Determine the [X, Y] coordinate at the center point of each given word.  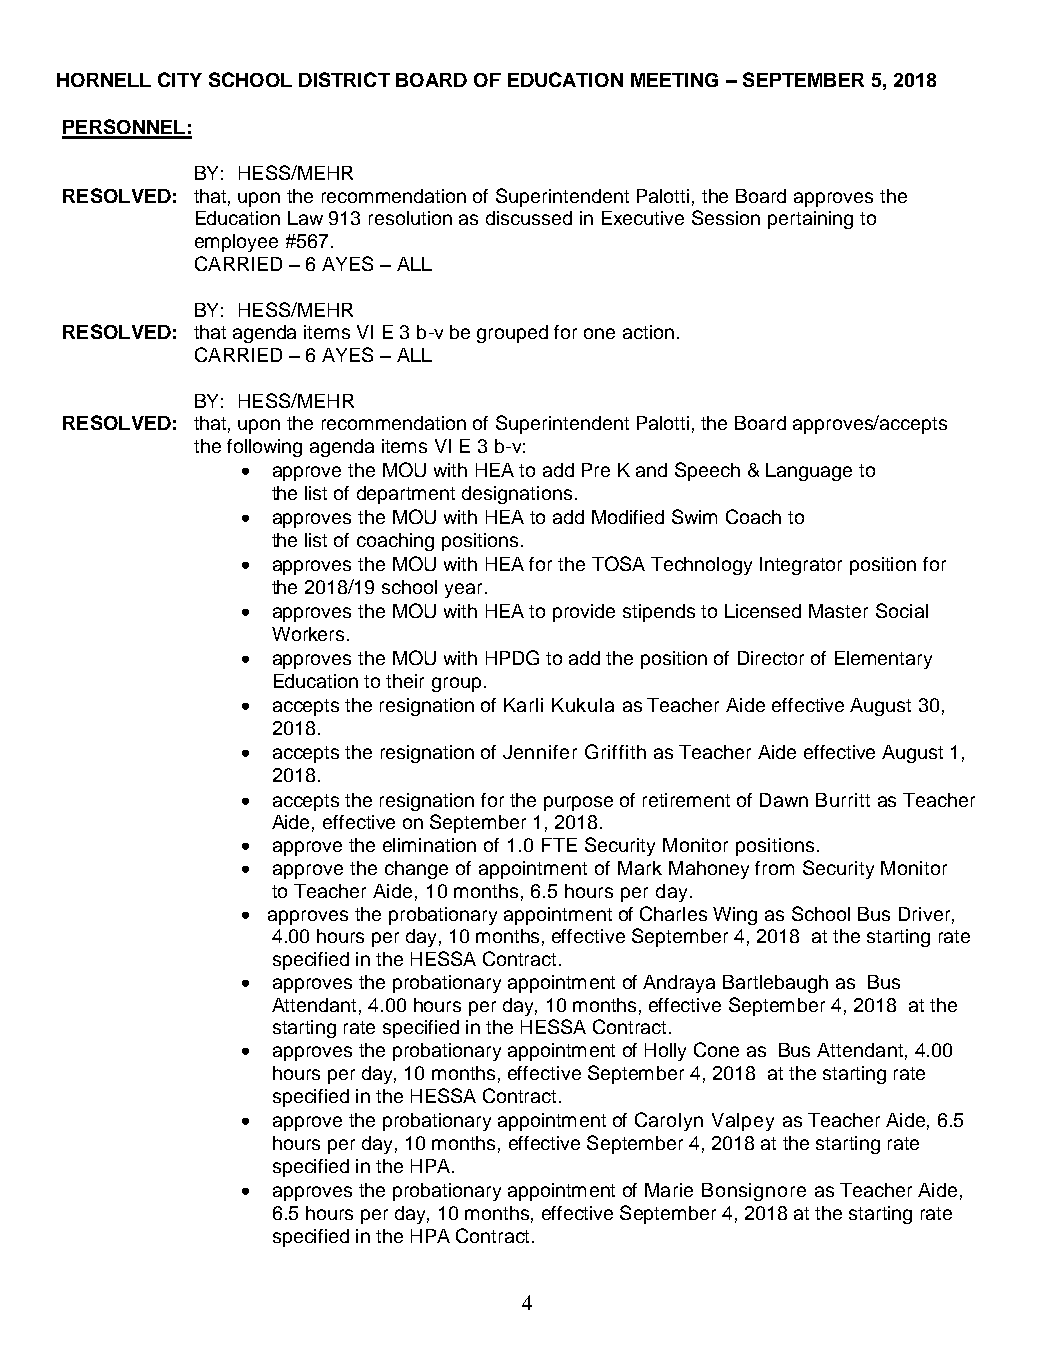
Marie [669, 1190]
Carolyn [669, 1121]
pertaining [810, 220]
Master [838, 611]
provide [584, 613]
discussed [529, 218]
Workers [308, 634]
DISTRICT [344, 79]
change [416, 870]
